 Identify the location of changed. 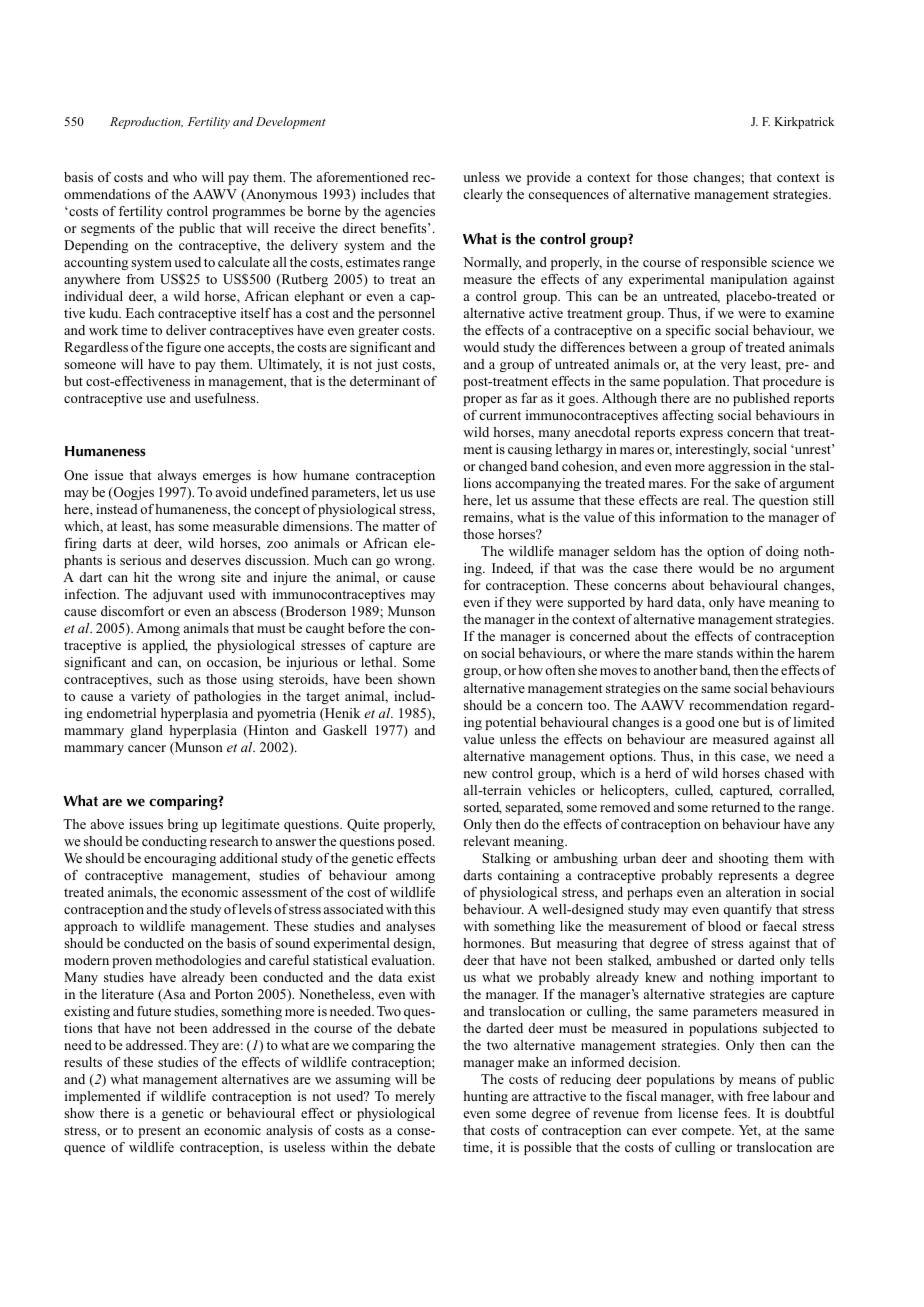
(503, 467).
